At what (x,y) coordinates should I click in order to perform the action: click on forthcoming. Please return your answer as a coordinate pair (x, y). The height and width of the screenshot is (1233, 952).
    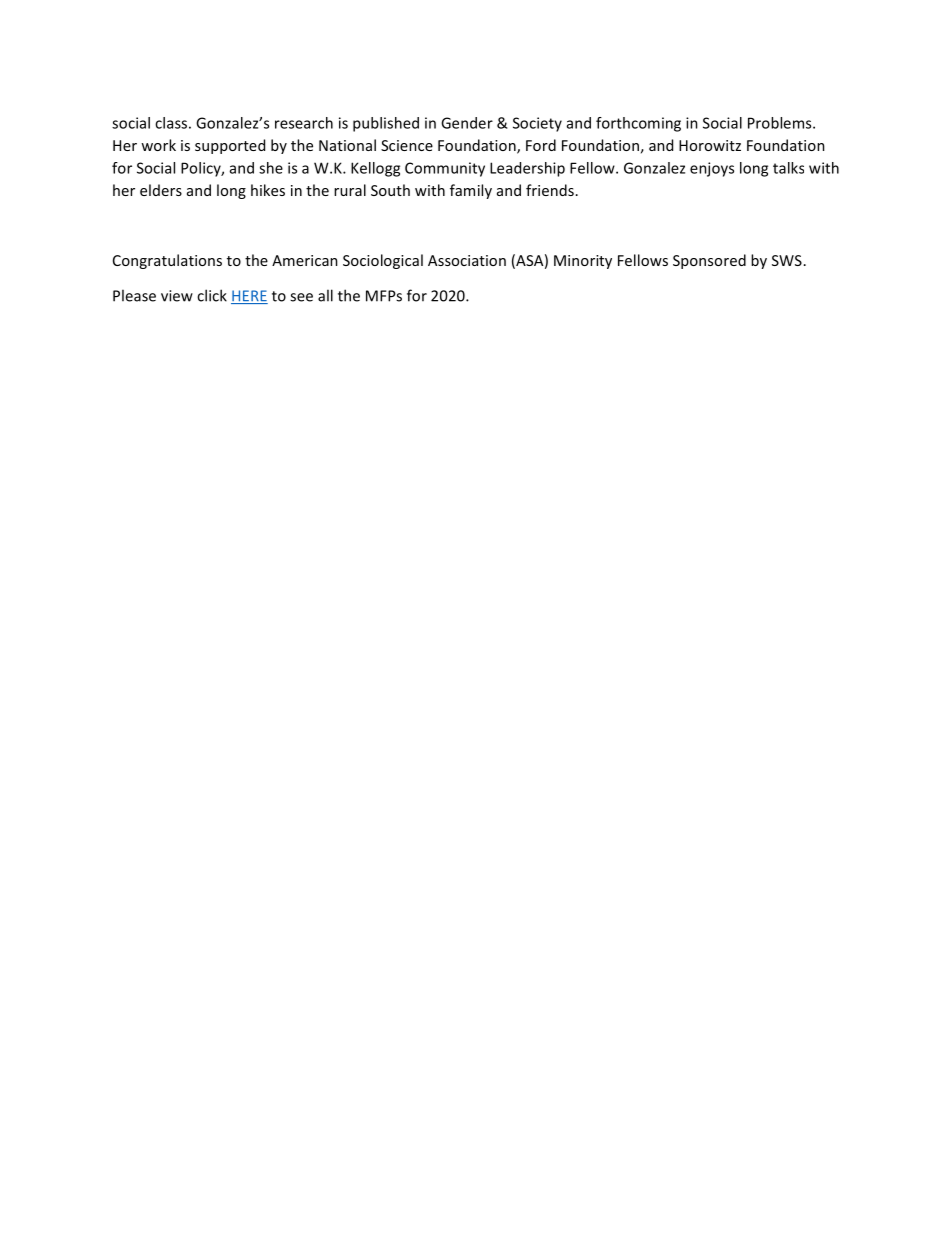
    Looking at the image, I should click on (638, 124).
